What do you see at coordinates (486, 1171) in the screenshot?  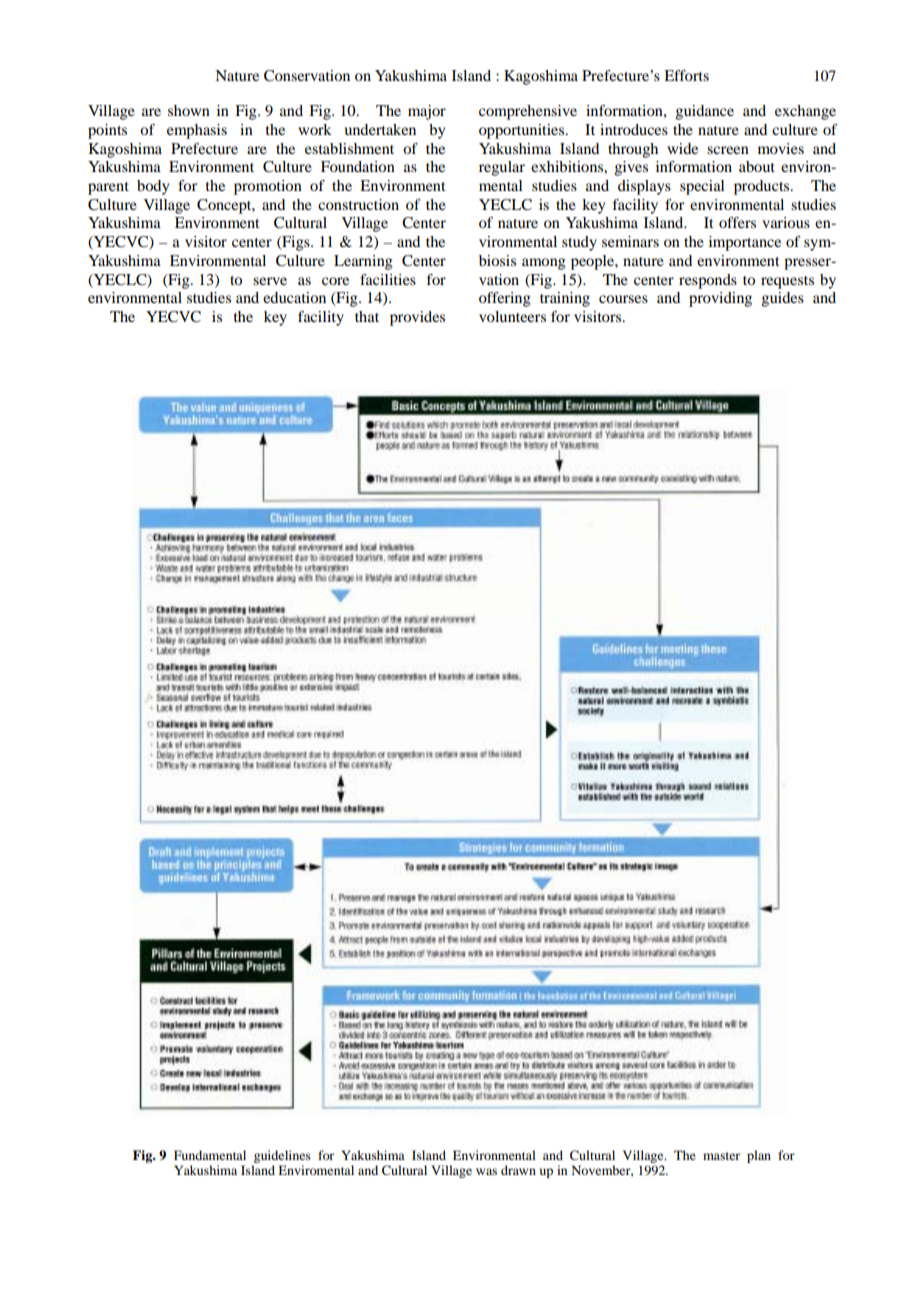 I see `was` at bounding box center [486, 1171].
